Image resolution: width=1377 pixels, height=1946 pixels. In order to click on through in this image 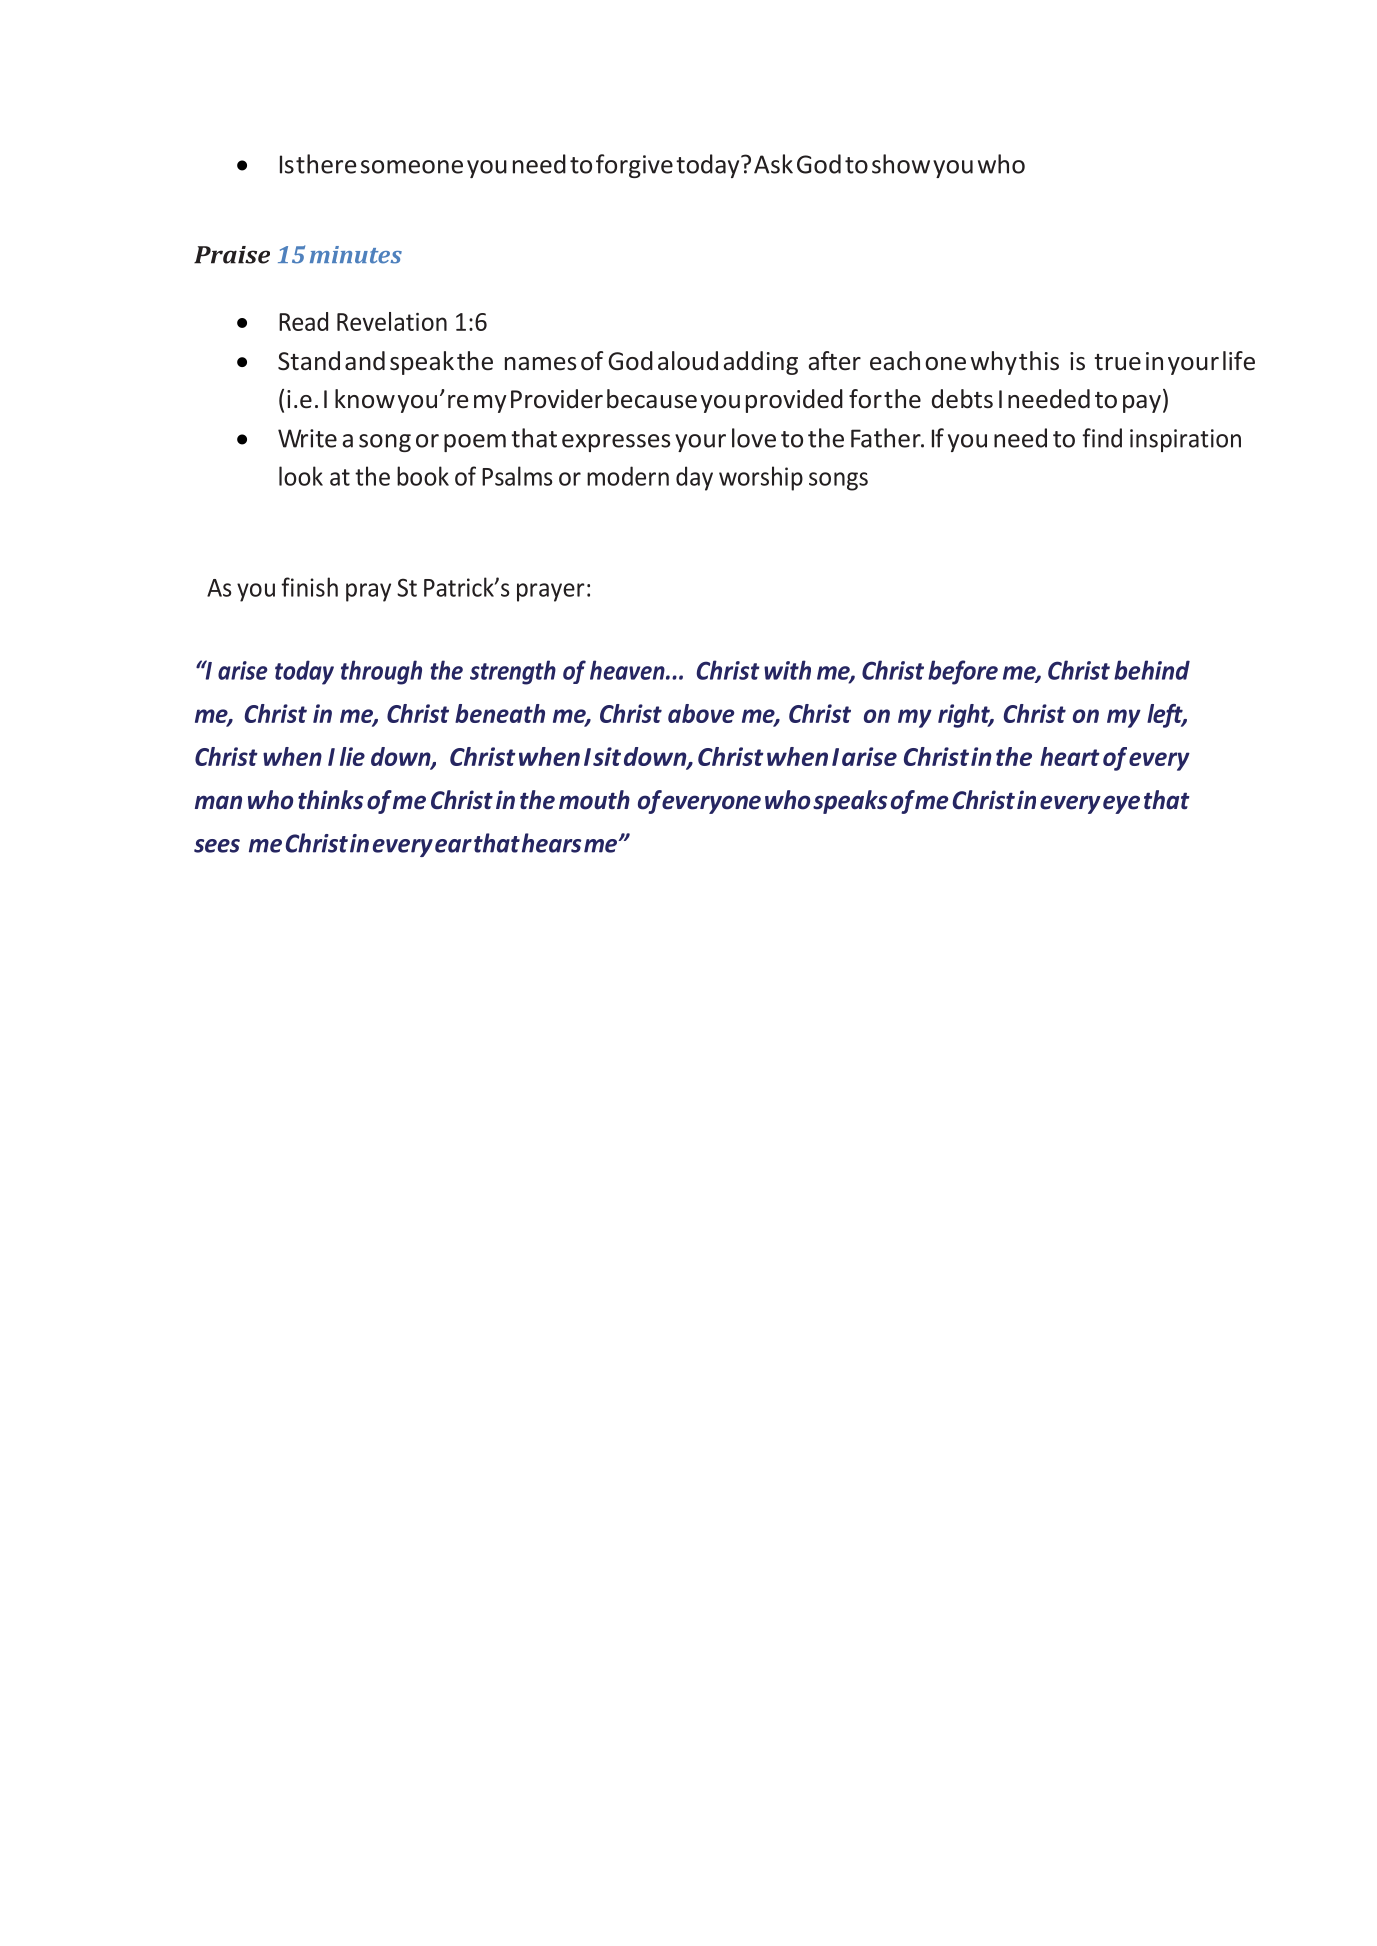, I will do `click(381, 672)`.
